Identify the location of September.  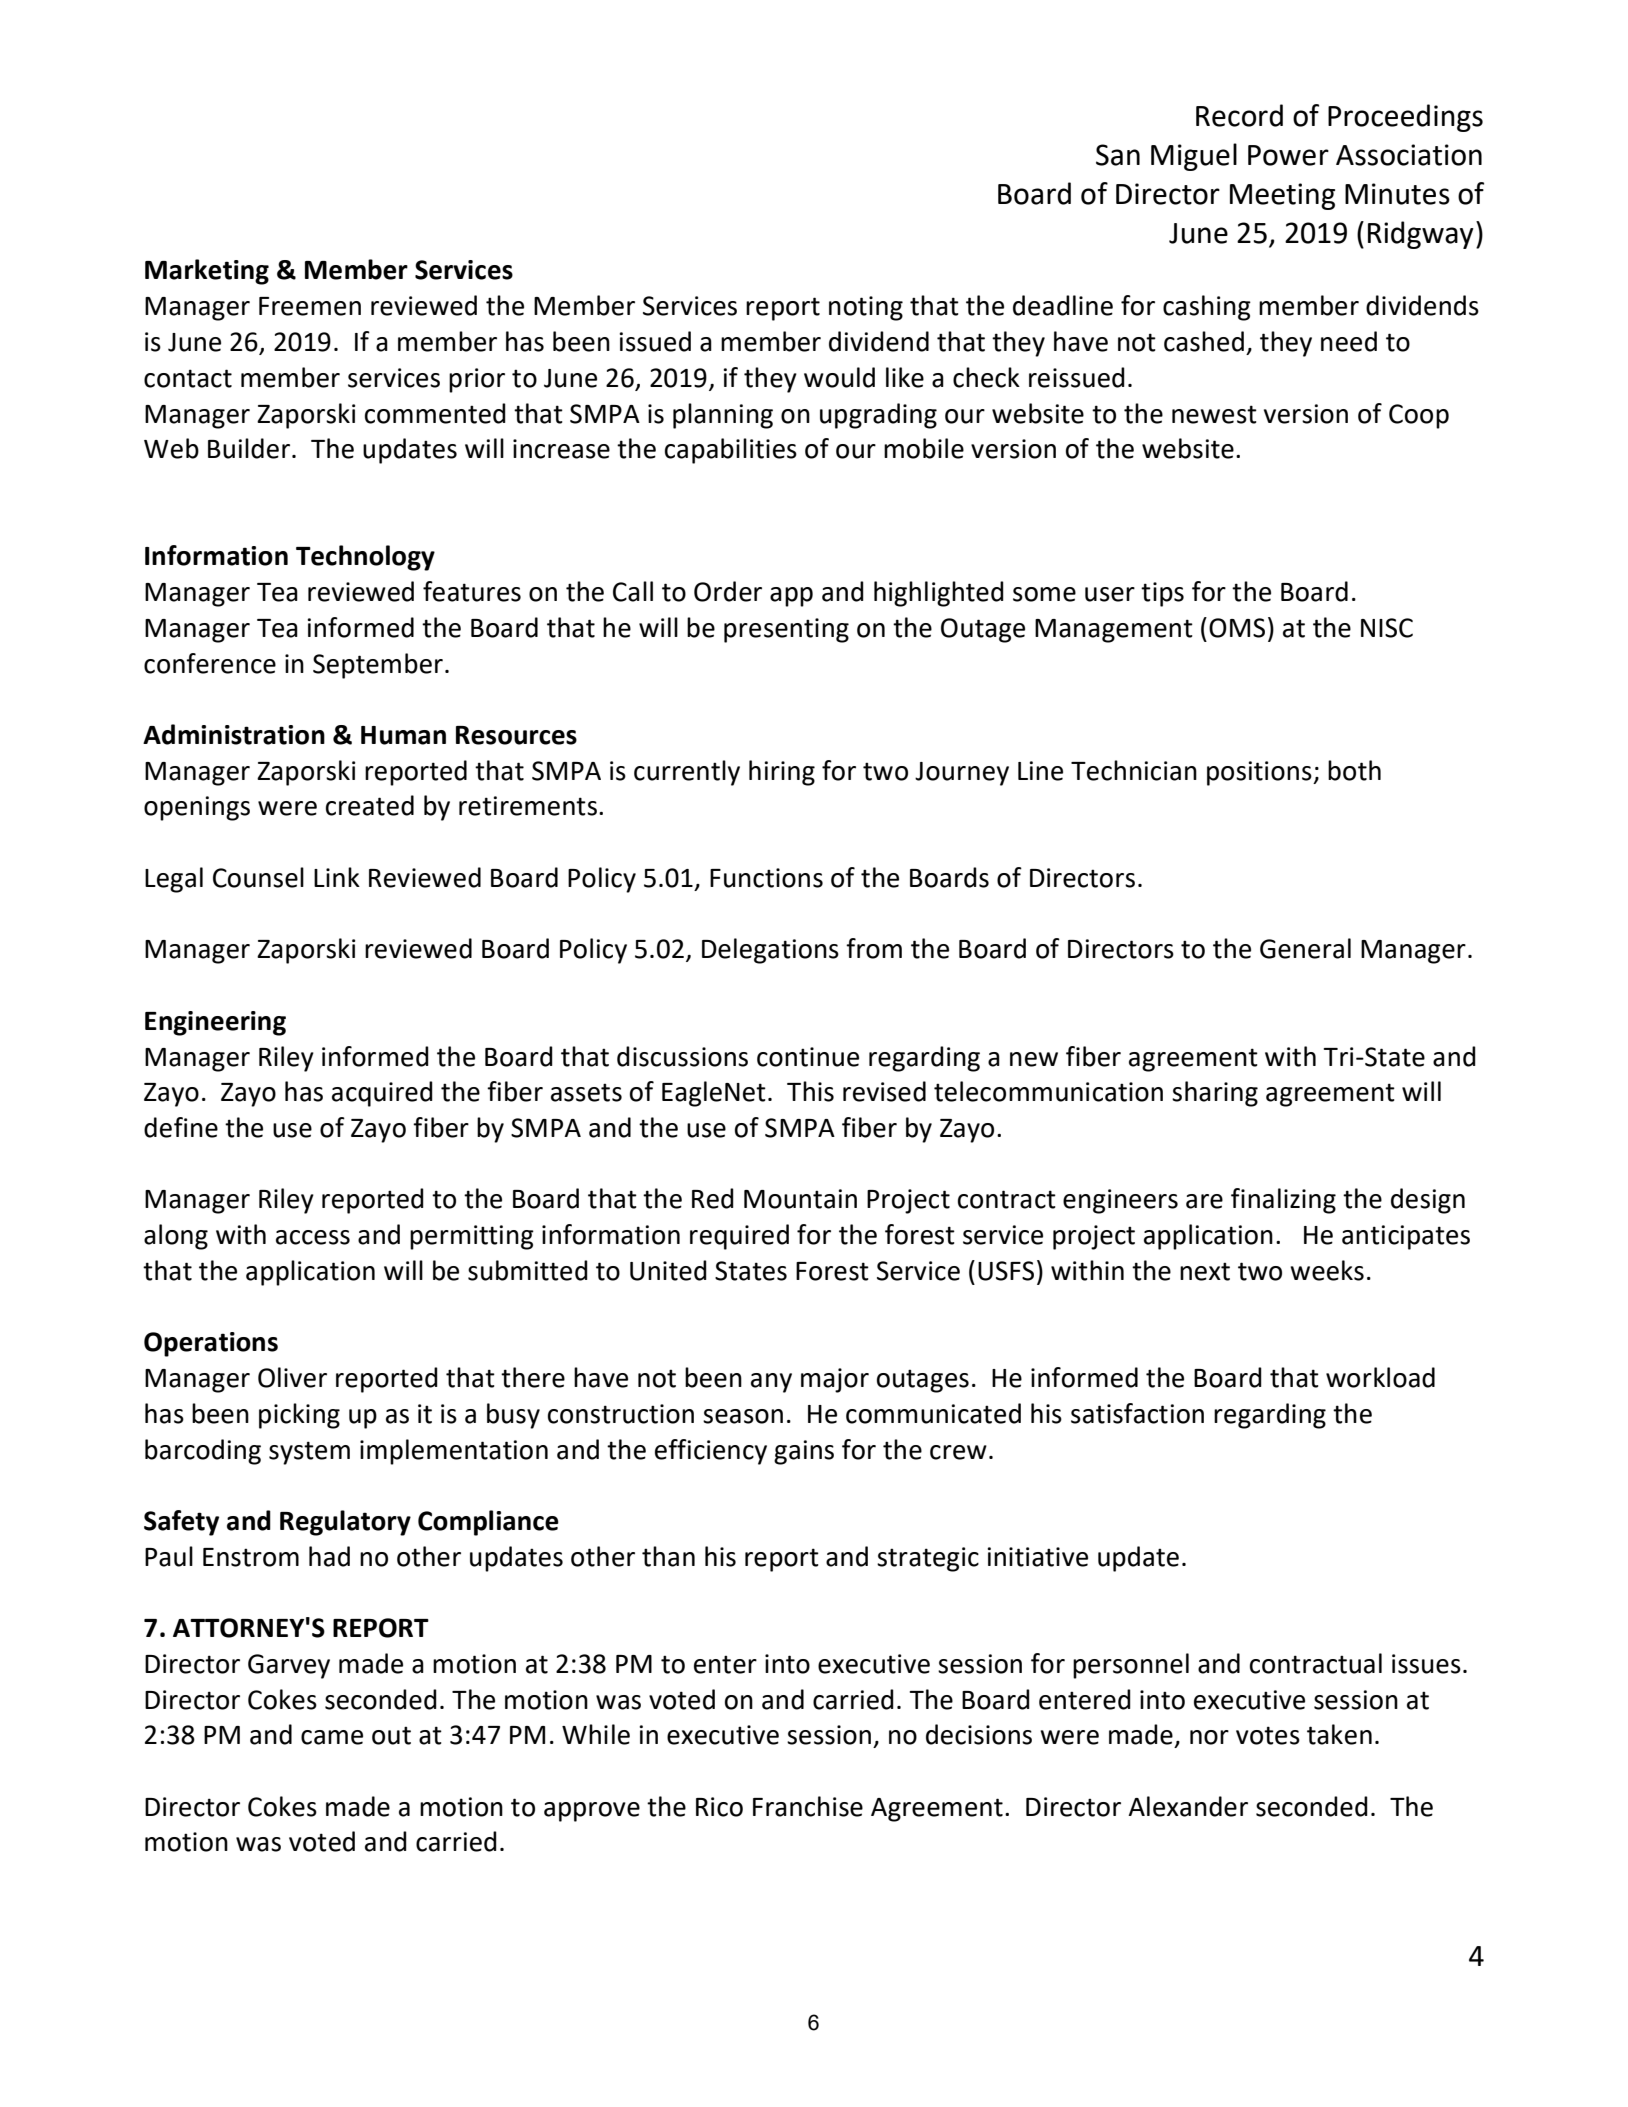
(378, 666).
